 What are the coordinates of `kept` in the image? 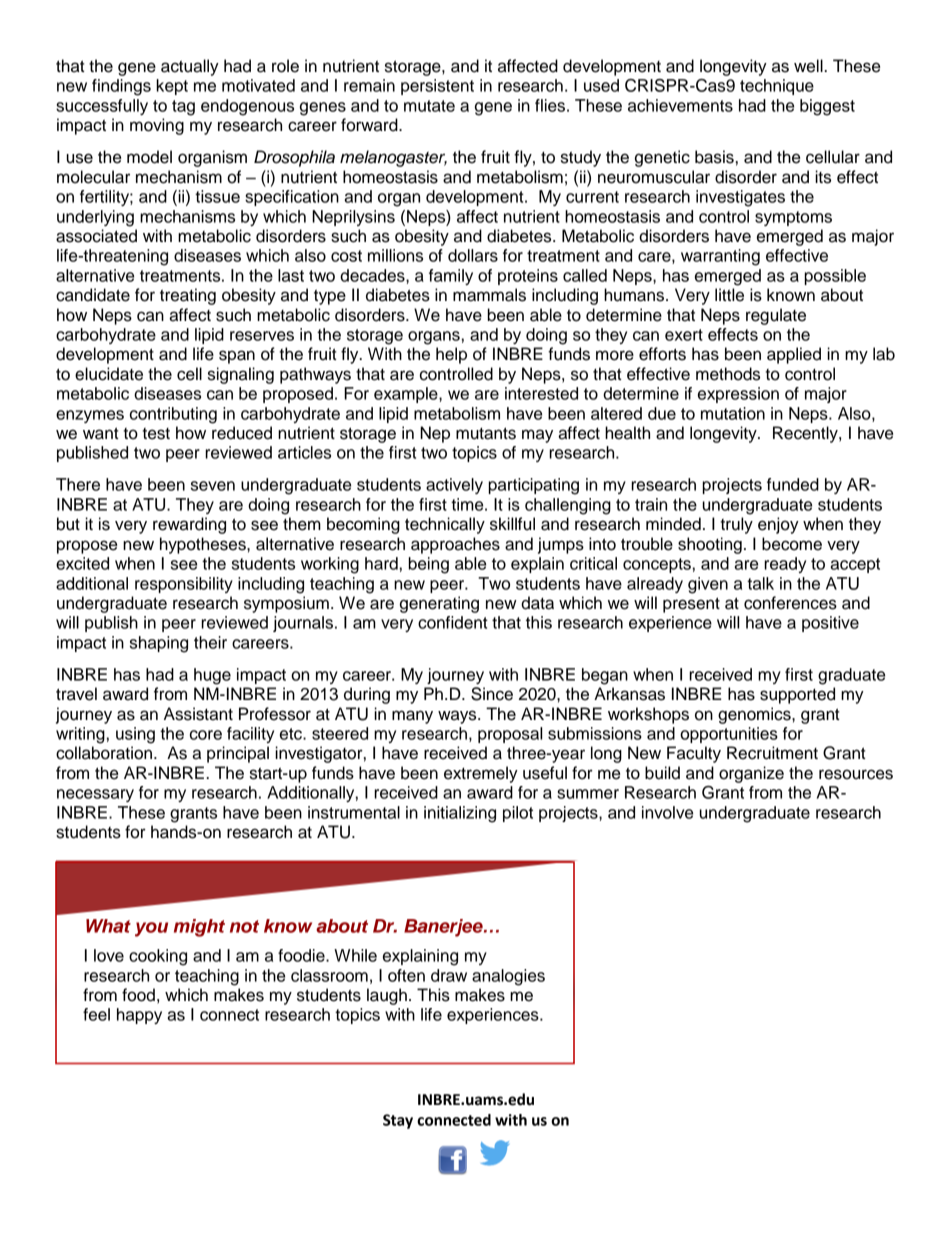 It's located at (172, 87).
